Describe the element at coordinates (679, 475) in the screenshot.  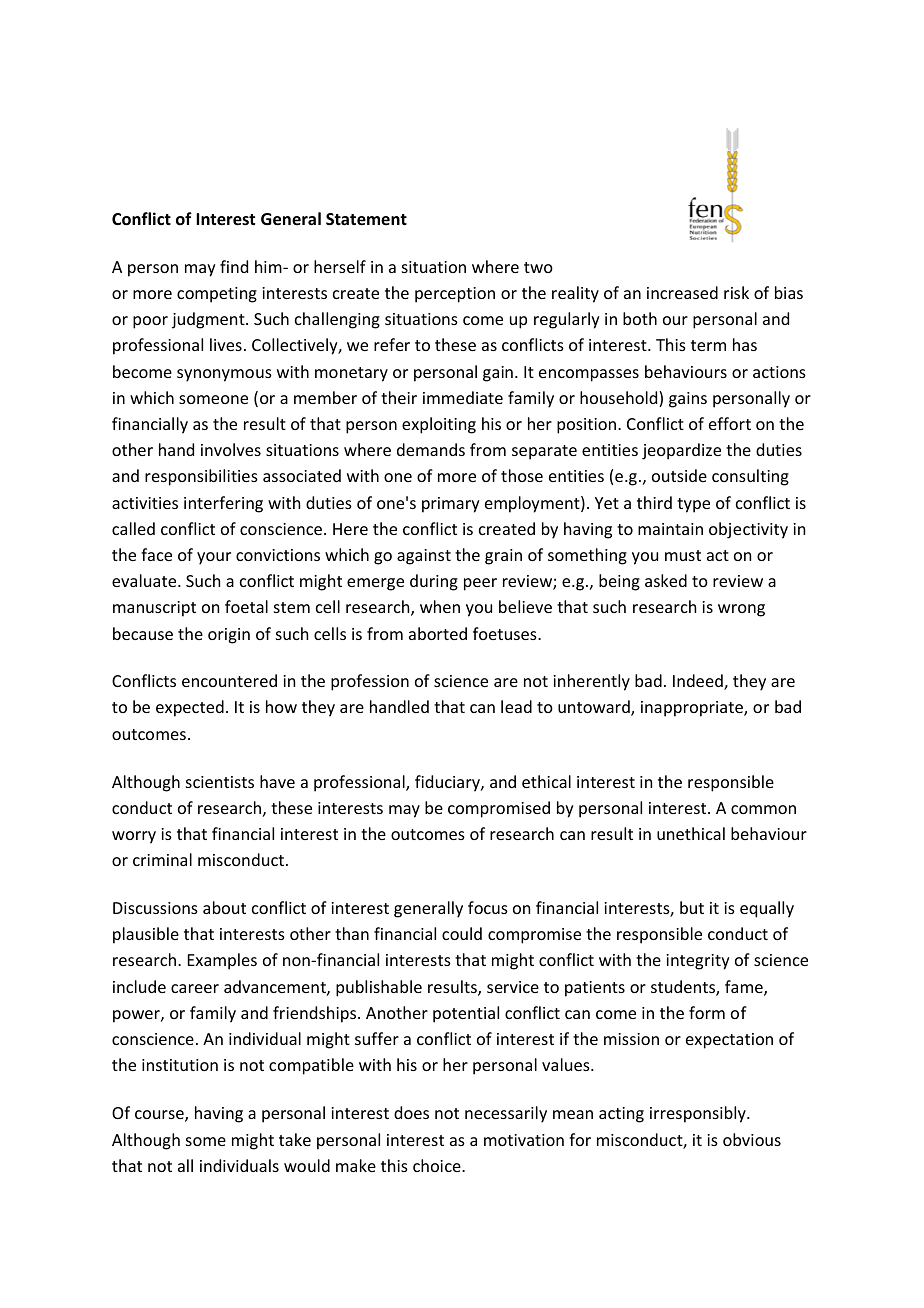
I see `outside` at that location.
